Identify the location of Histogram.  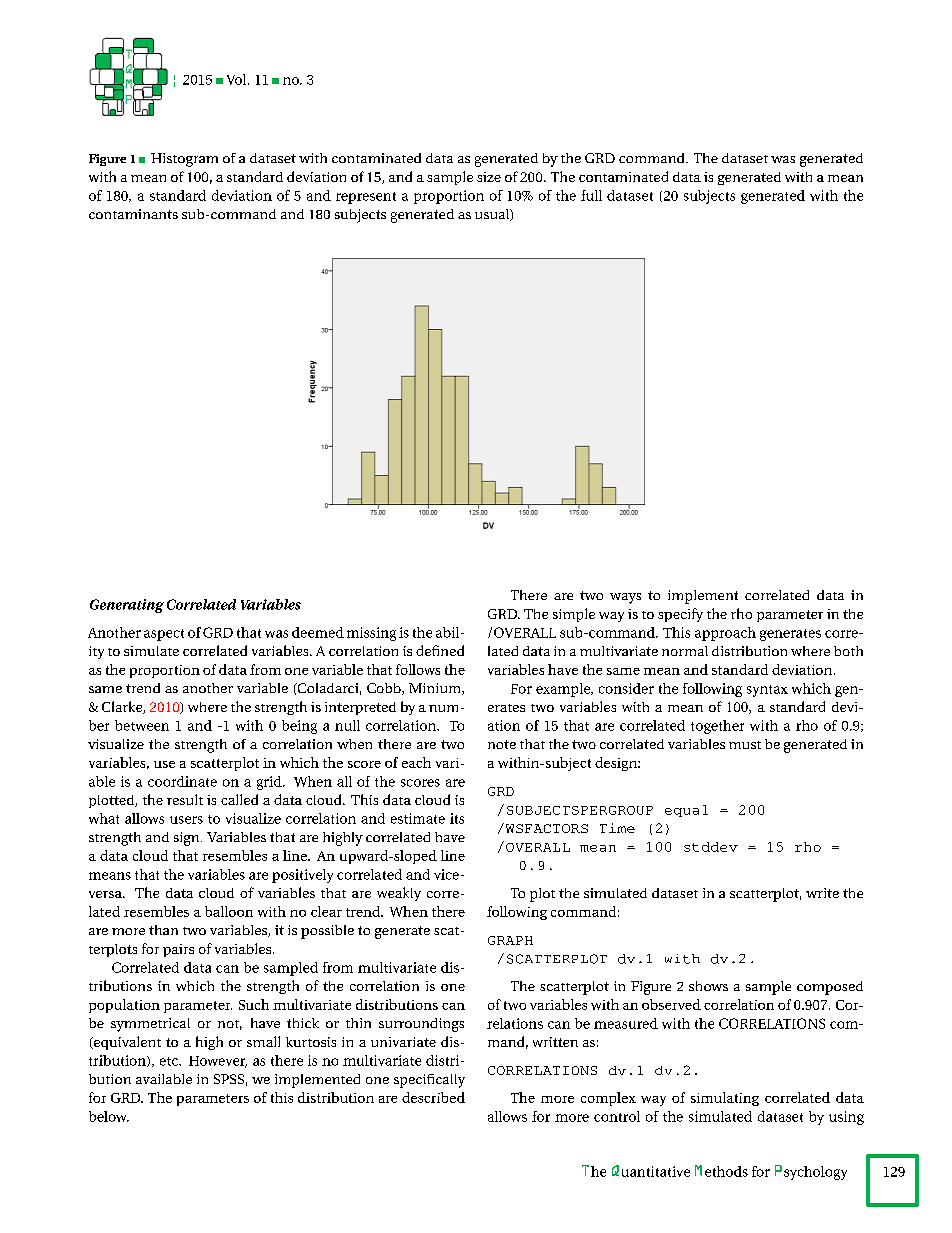
(184, 160).
